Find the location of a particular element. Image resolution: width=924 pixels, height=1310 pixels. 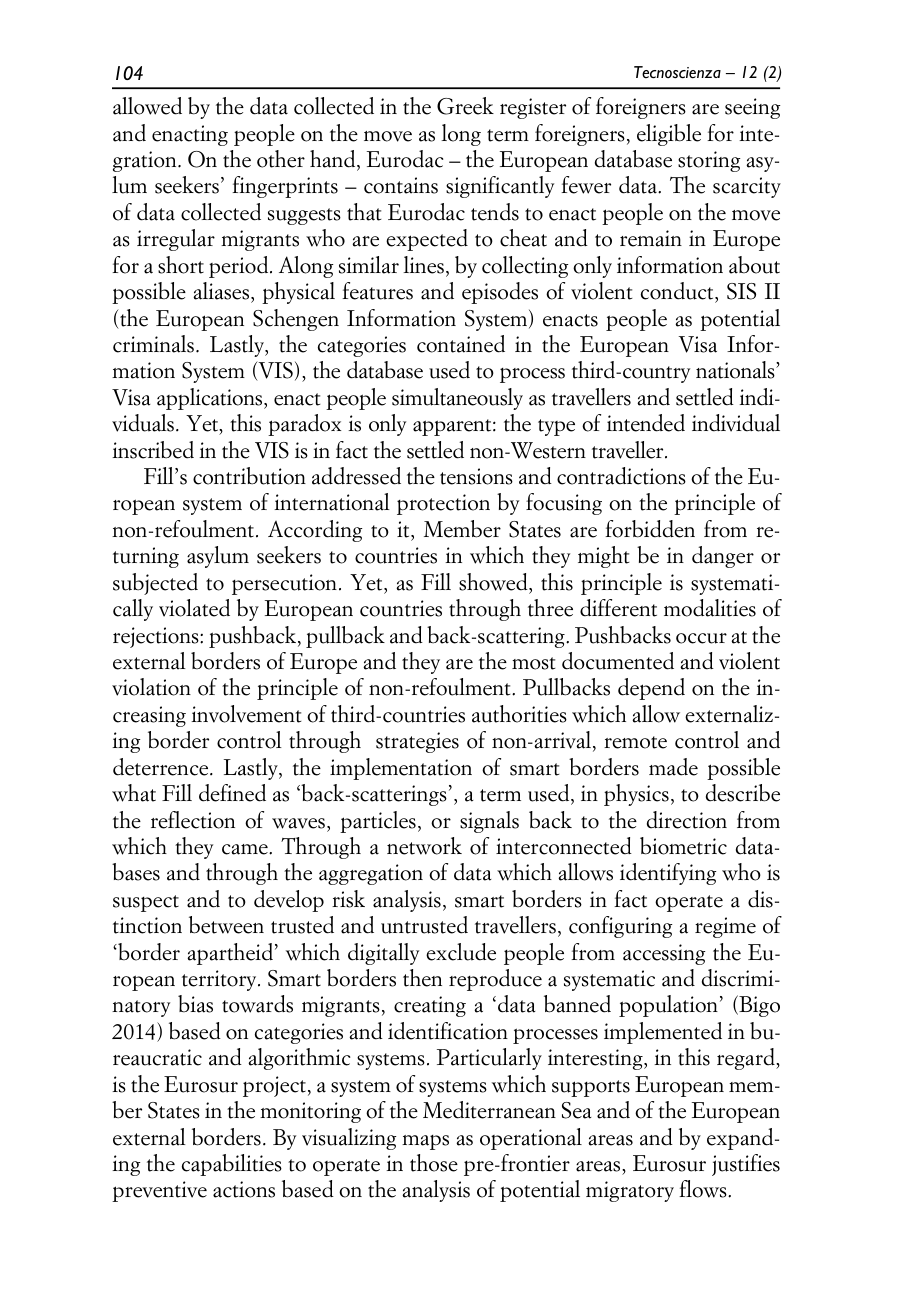

criminals is located at coordinates (153, 344).
